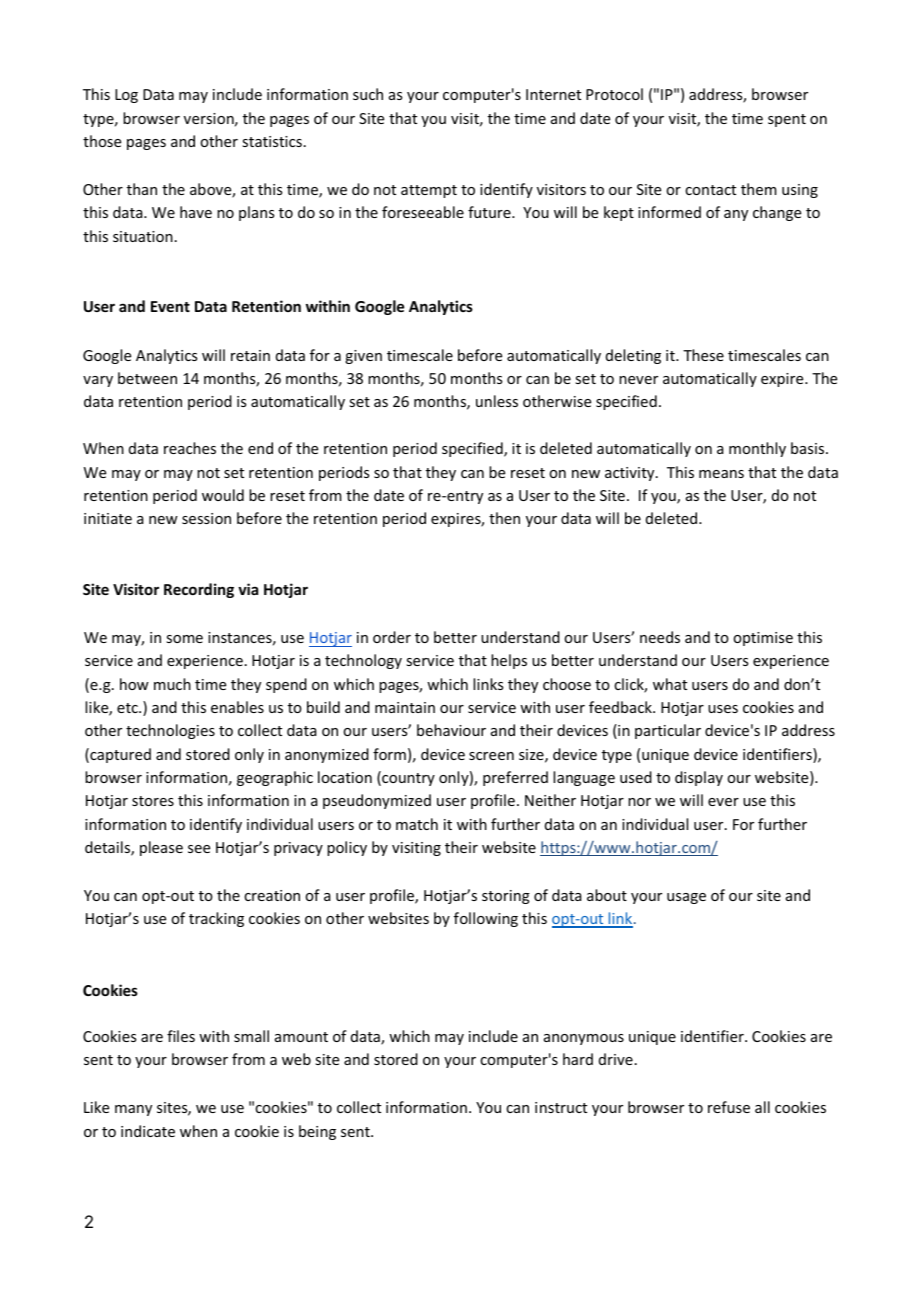 This page has width=924, height=1308. Describe the element at coordinates (763, 639) in the page. I see `optimise` at that location.
